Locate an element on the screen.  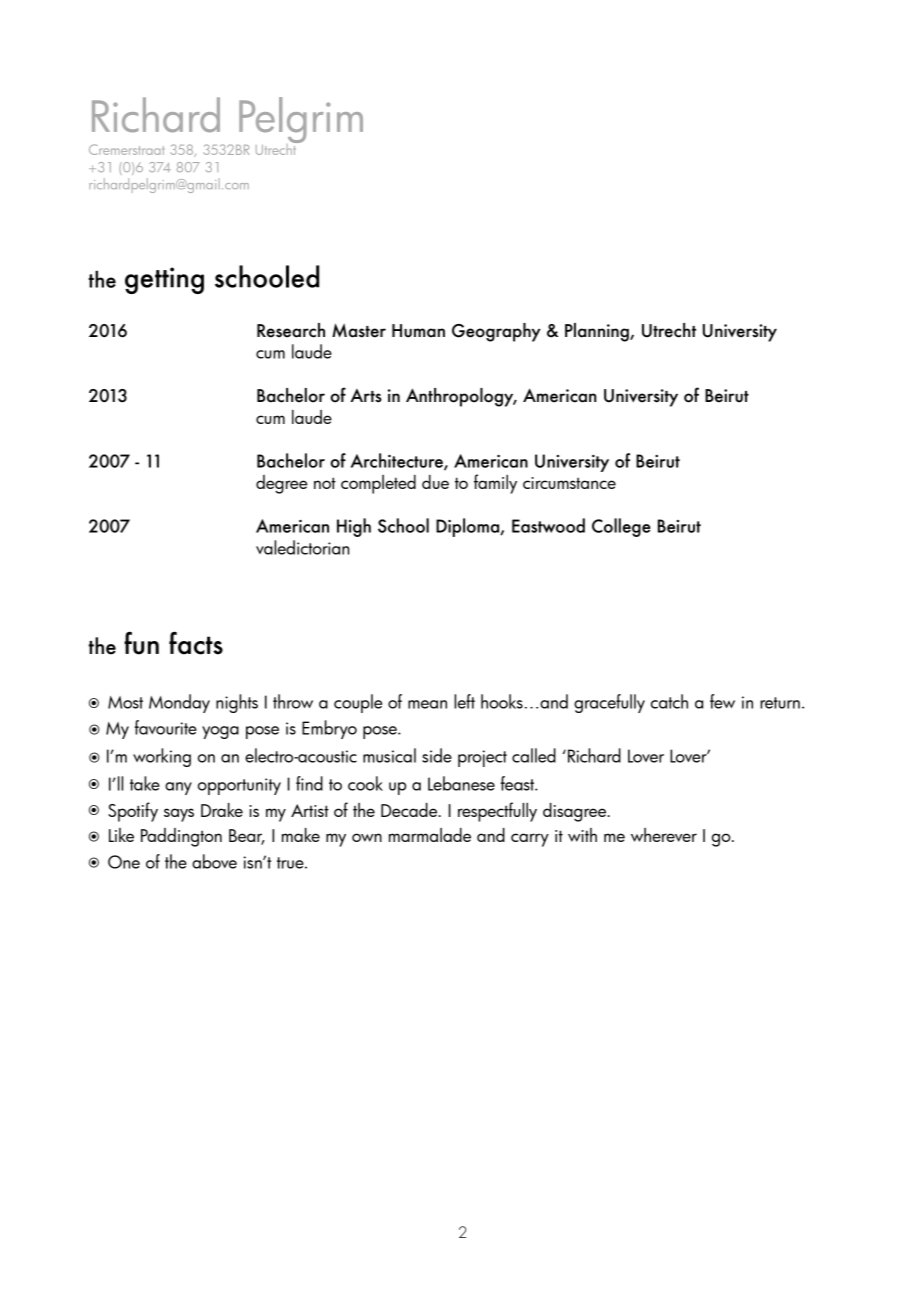
Human is located at coordinates (418, 331).
